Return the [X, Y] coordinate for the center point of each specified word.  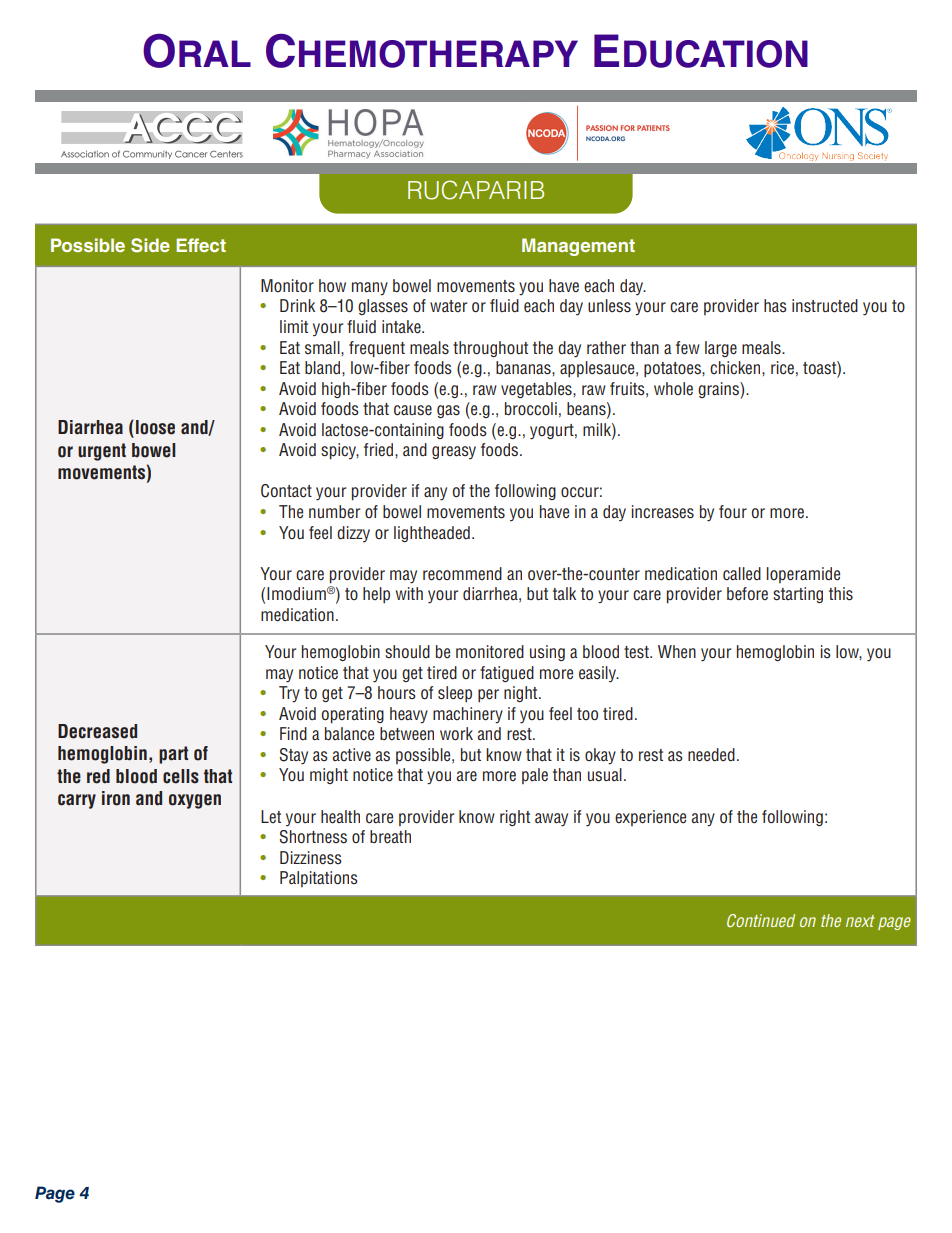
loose [155, 427]
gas [448, 411]
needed [711, 755]
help [376, 595]
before [747, 594]
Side [150, 245]
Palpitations [319, 879]
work [456, 733]
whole [673, 388]
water [448, 306]
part [173, 755]
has [775, 306]
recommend [462, 574]
